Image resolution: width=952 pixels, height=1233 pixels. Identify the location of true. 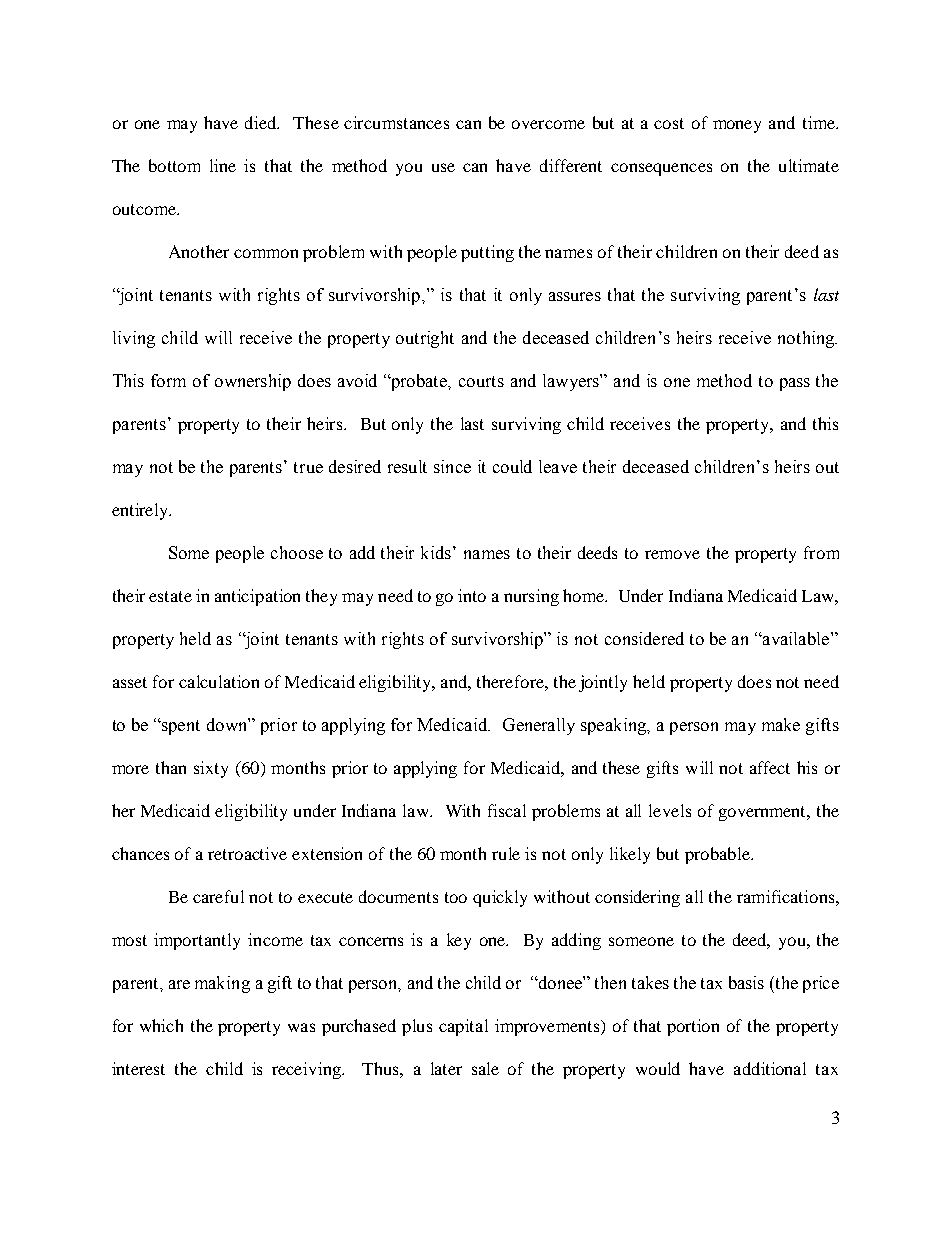
(308, 467).
